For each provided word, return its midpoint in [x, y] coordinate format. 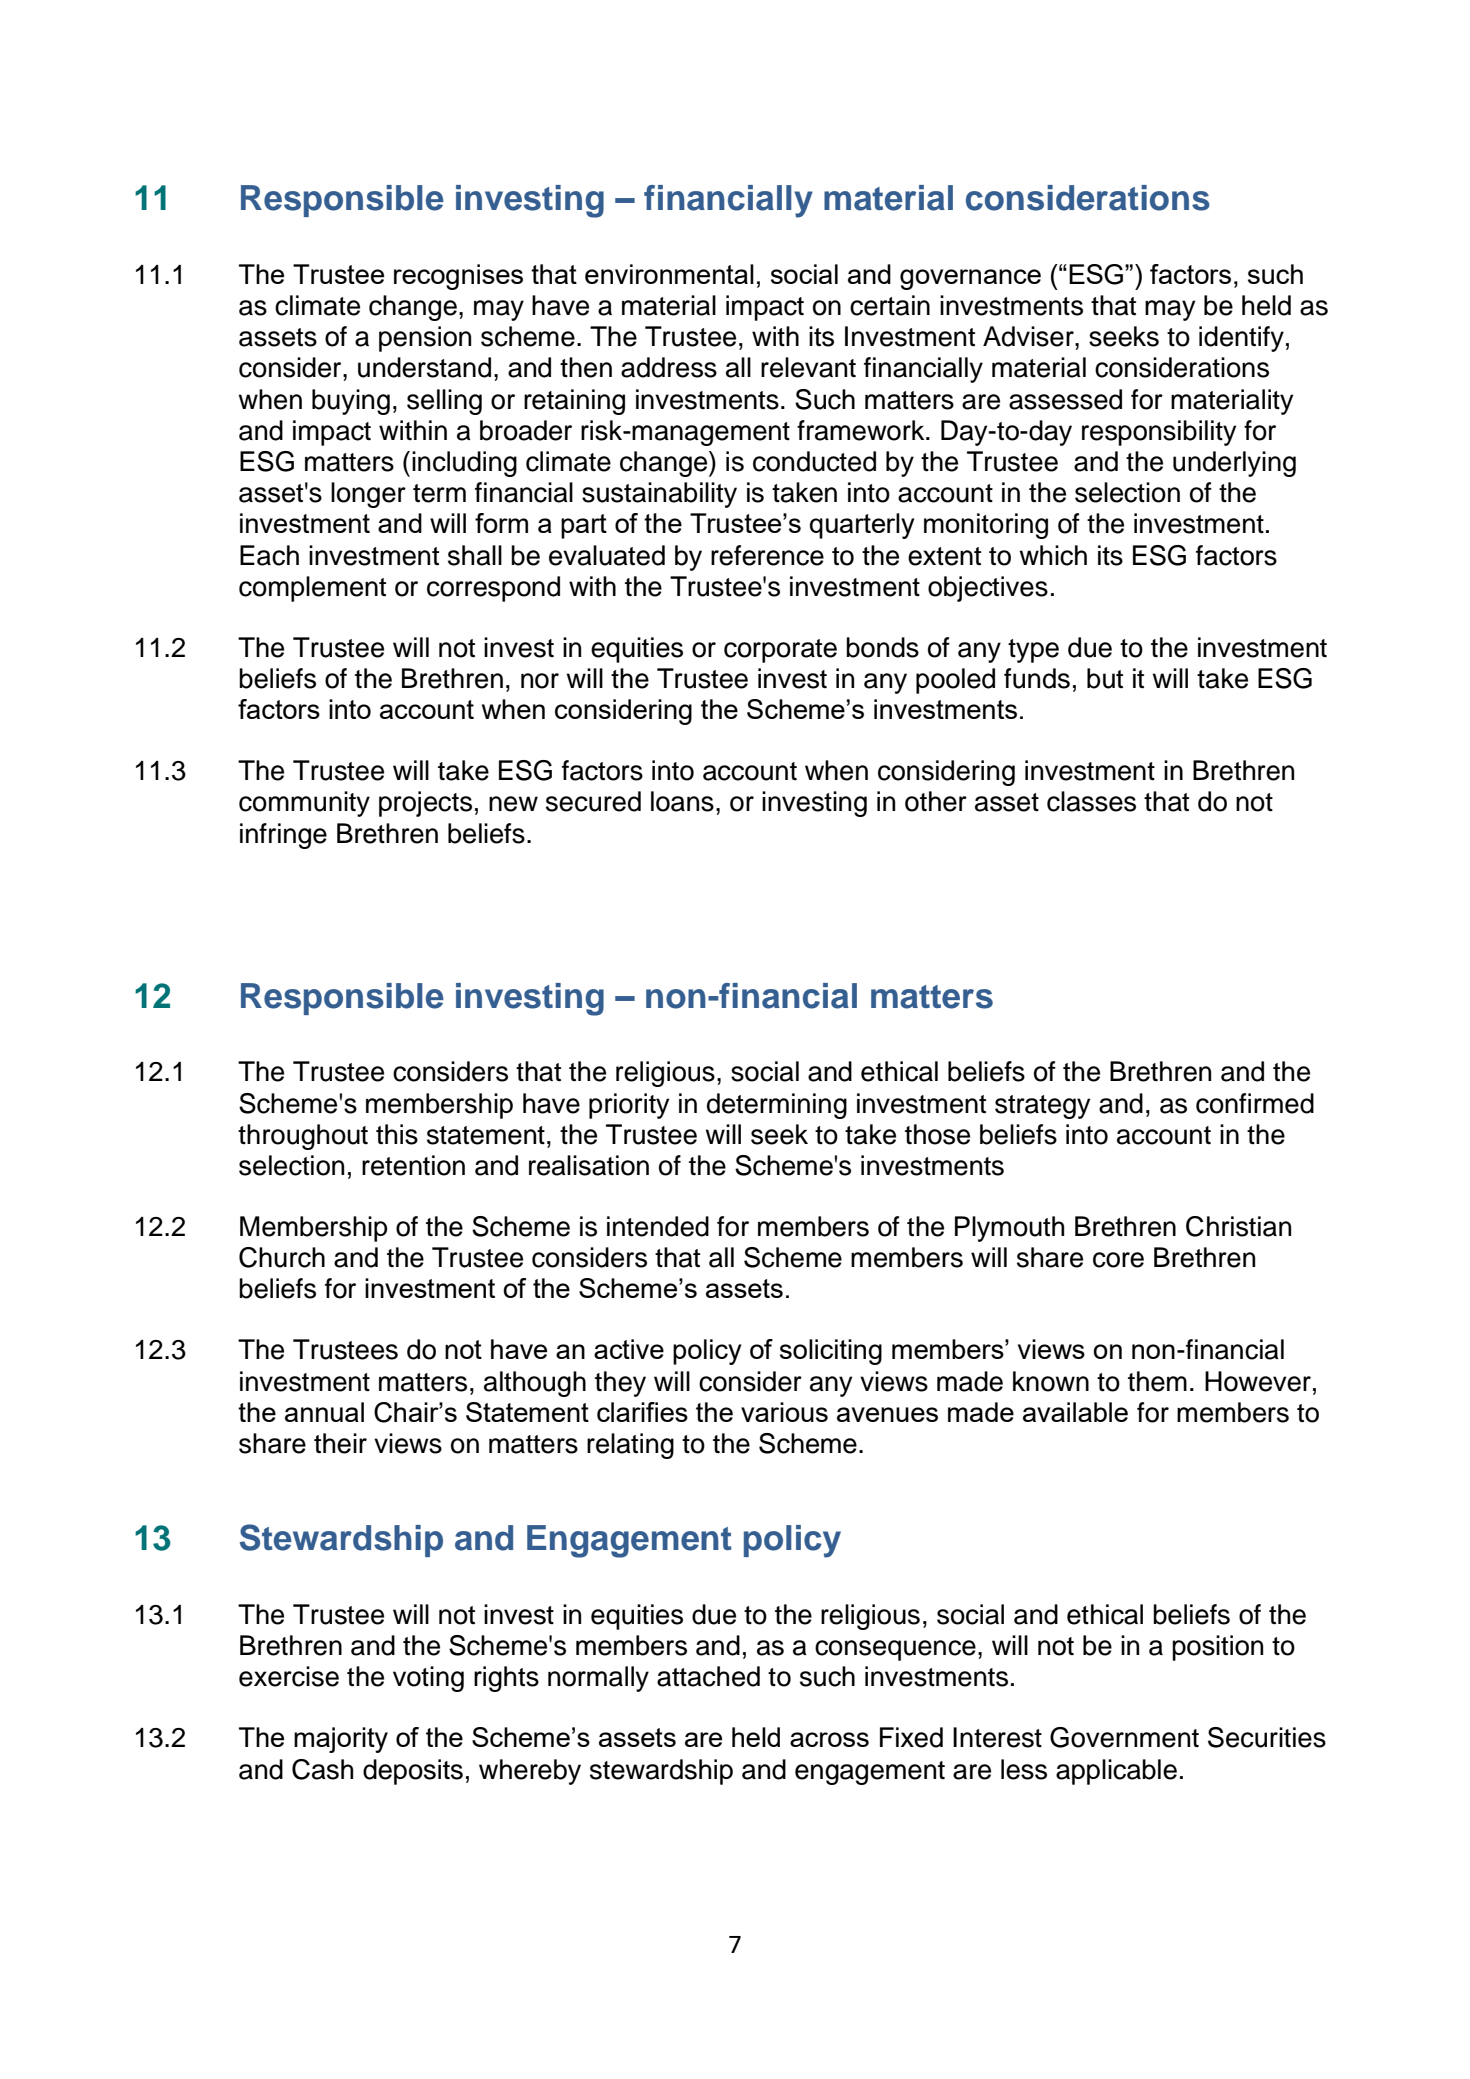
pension [425, 339]
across [829, 1739]
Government [1124, 1737]
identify [1241, 339]
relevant [808, 367]
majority [341, 1740]
